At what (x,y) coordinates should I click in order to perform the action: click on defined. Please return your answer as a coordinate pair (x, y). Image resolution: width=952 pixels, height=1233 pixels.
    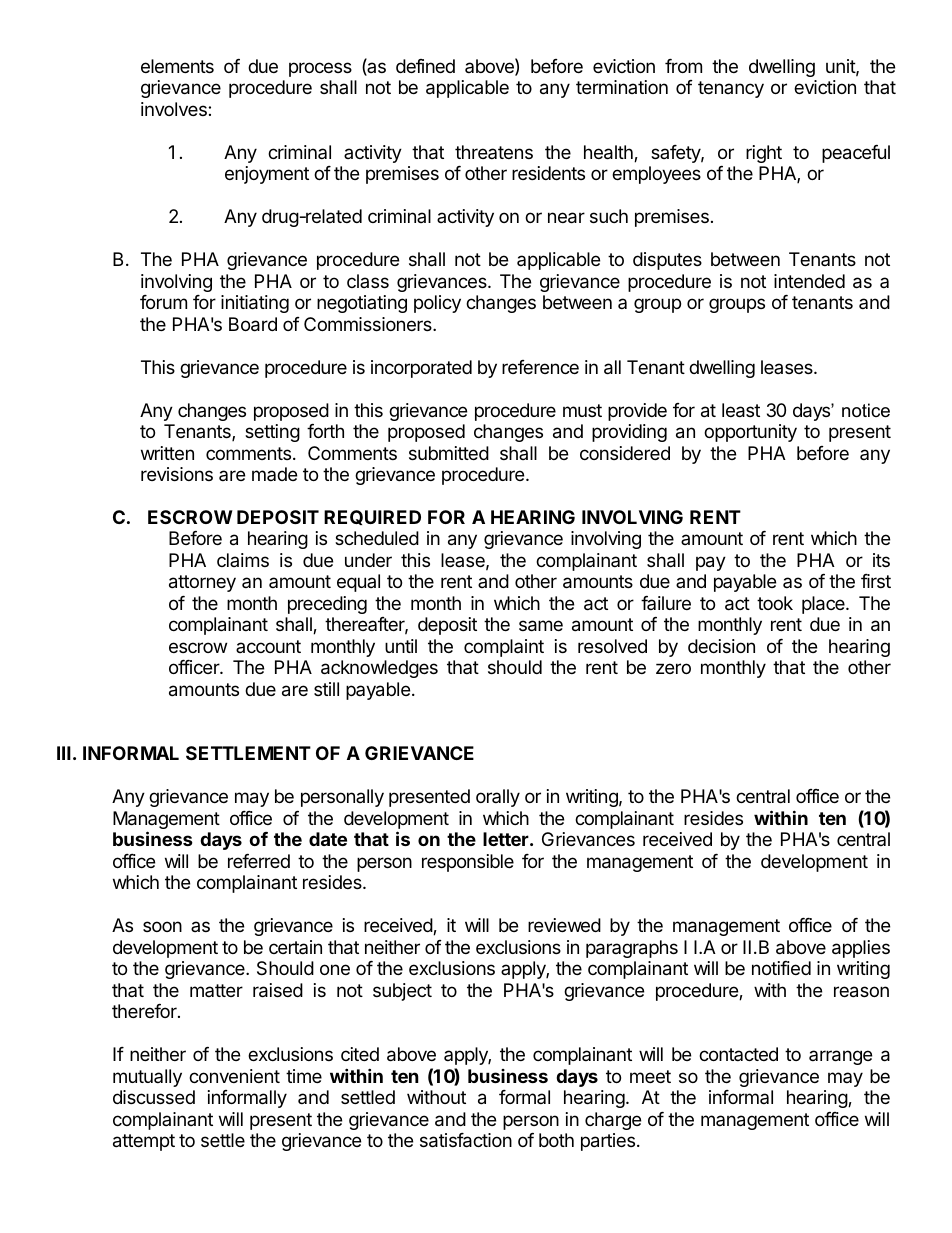
    Looking at the image, I should click on (425, 66).
